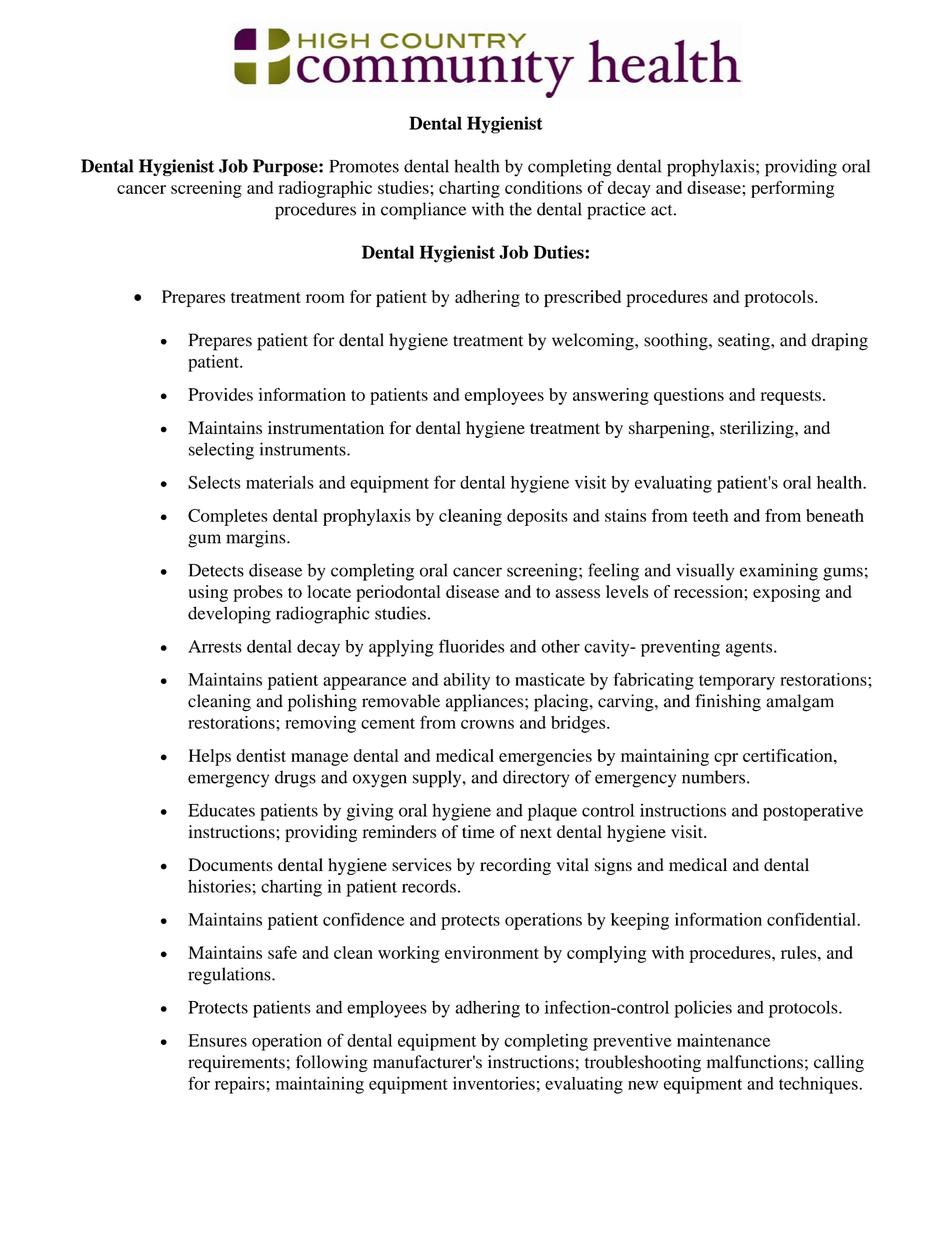 The image size is (952, 1233). I want to click on conditions, so click(543, 187).
